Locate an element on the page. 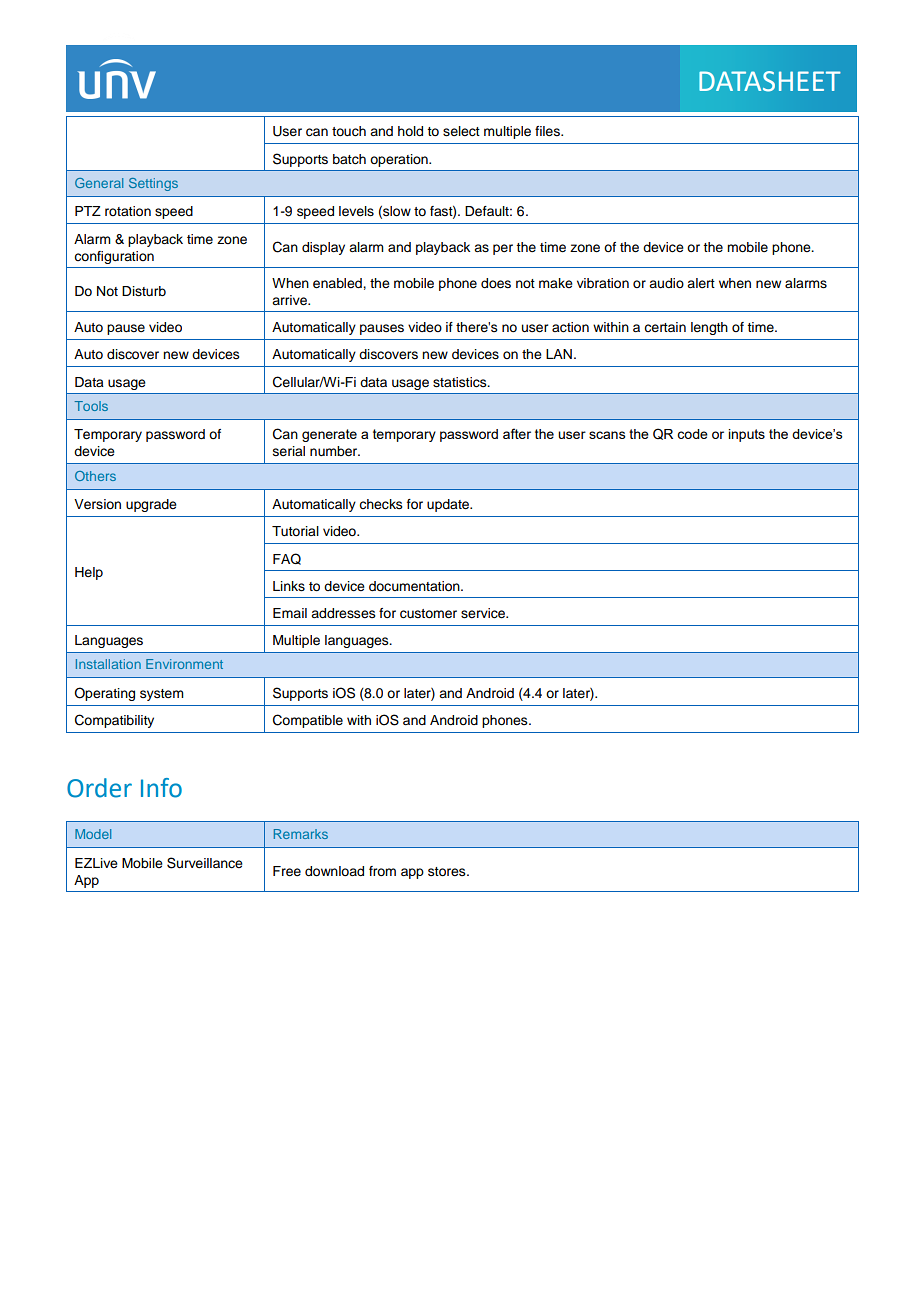  operation is located at coordinates (400, 160).
